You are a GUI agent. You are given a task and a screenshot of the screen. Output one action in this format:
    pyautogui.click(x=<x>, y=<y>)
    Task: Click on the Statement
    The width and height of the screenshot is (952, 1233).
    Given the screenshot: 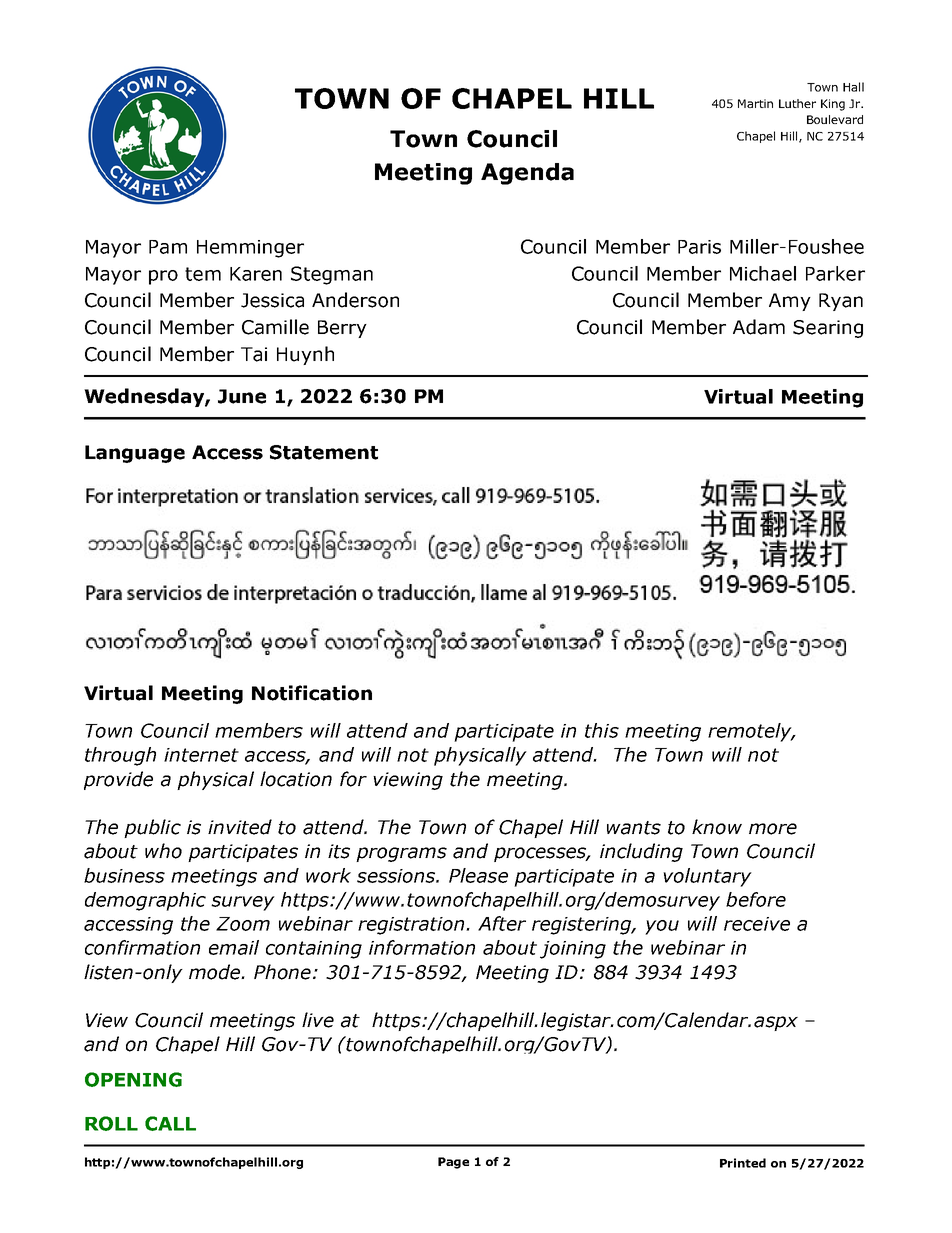 What is the action you would take?
    pyautogui.click(x=324, y=452)
